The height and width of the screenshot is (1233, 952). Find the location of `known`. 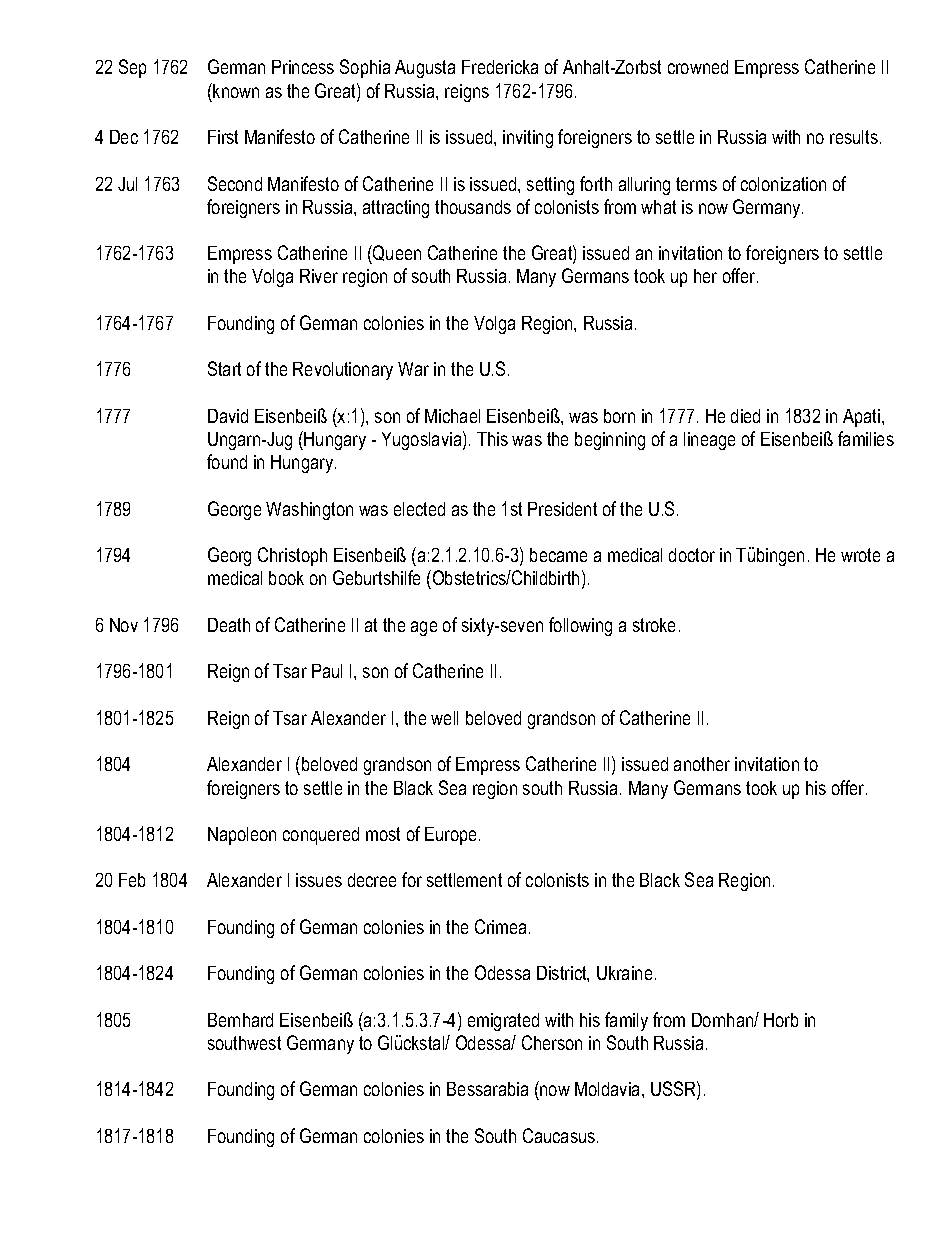

known is located at coordinates (235, 90).
